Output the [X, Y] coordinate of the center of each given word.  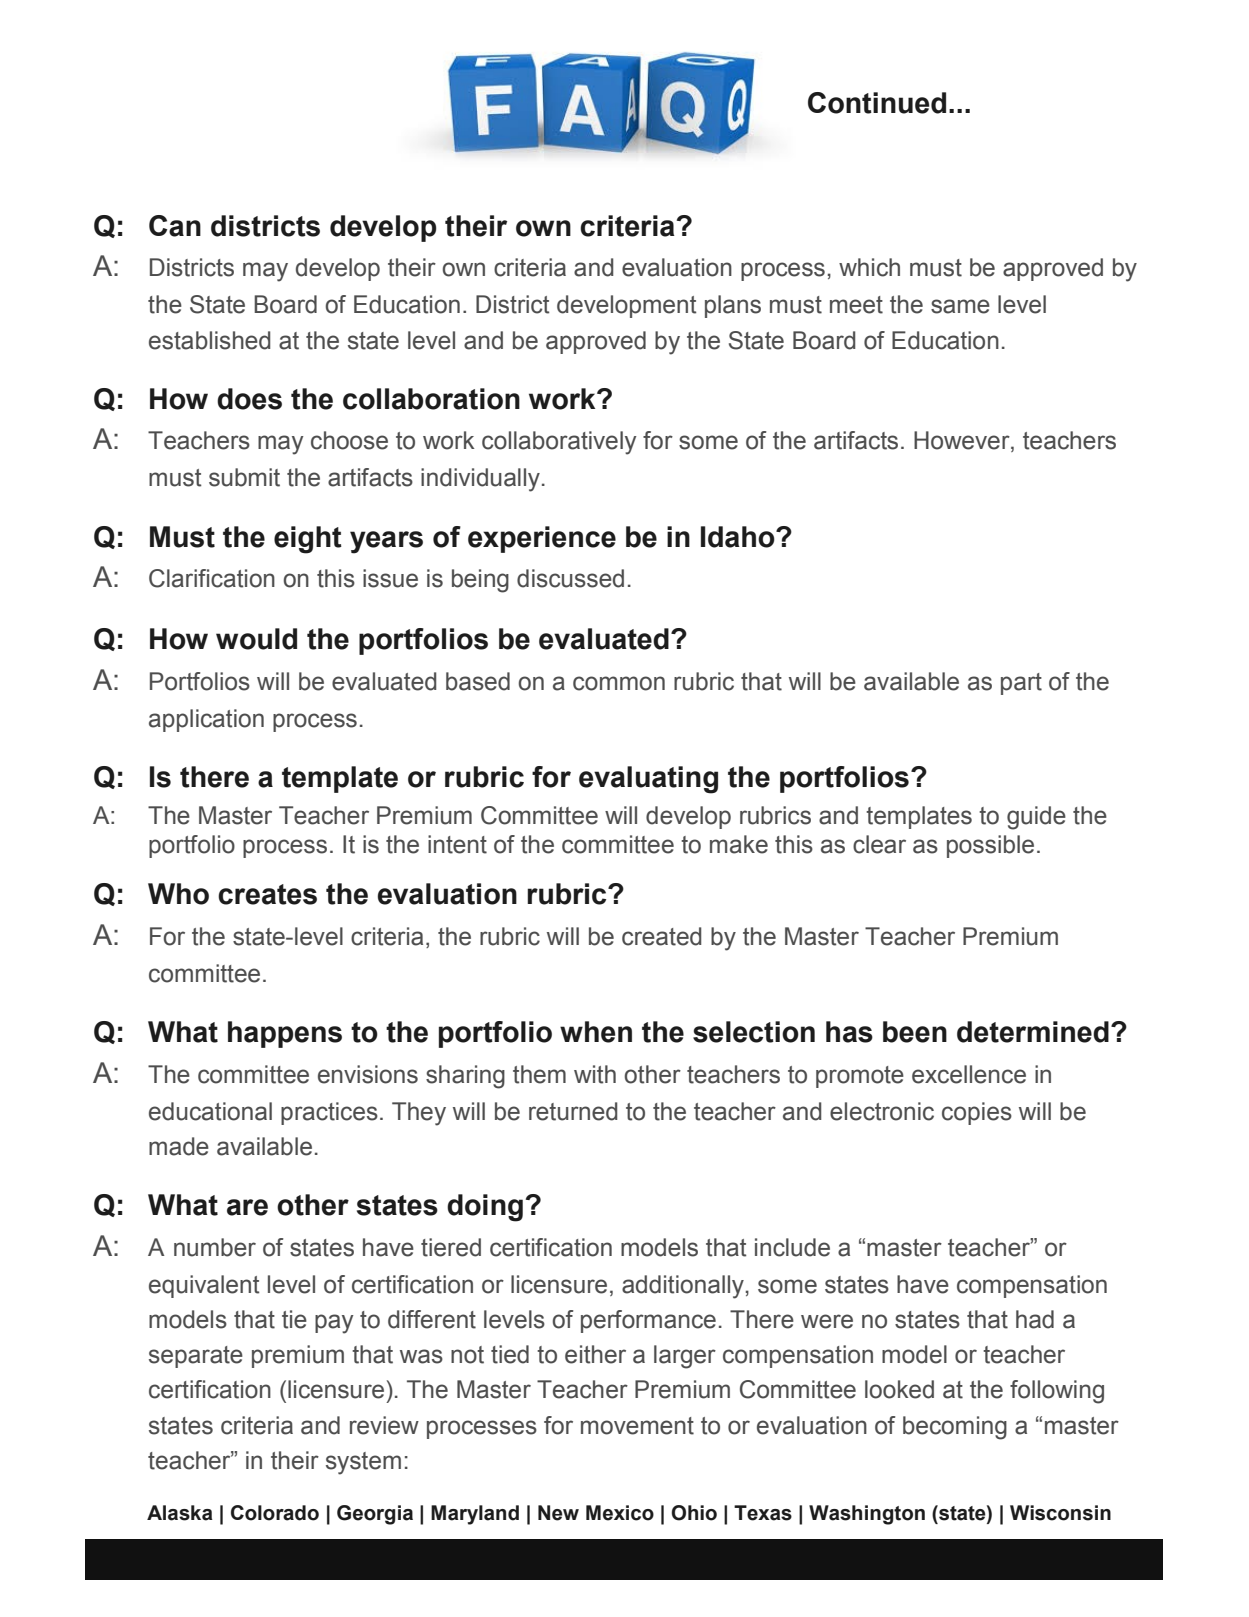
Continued [877, 103]
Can [175, 226]
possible [990, 846]
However [963, 441]
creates [267, 894]
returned [573, 1111]
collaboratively [559, 443]
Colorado [275, 1513]
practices [329, 1113]
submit [244, 477]
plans [733, 306]
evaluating [648, 780]
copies [977, 1113]
